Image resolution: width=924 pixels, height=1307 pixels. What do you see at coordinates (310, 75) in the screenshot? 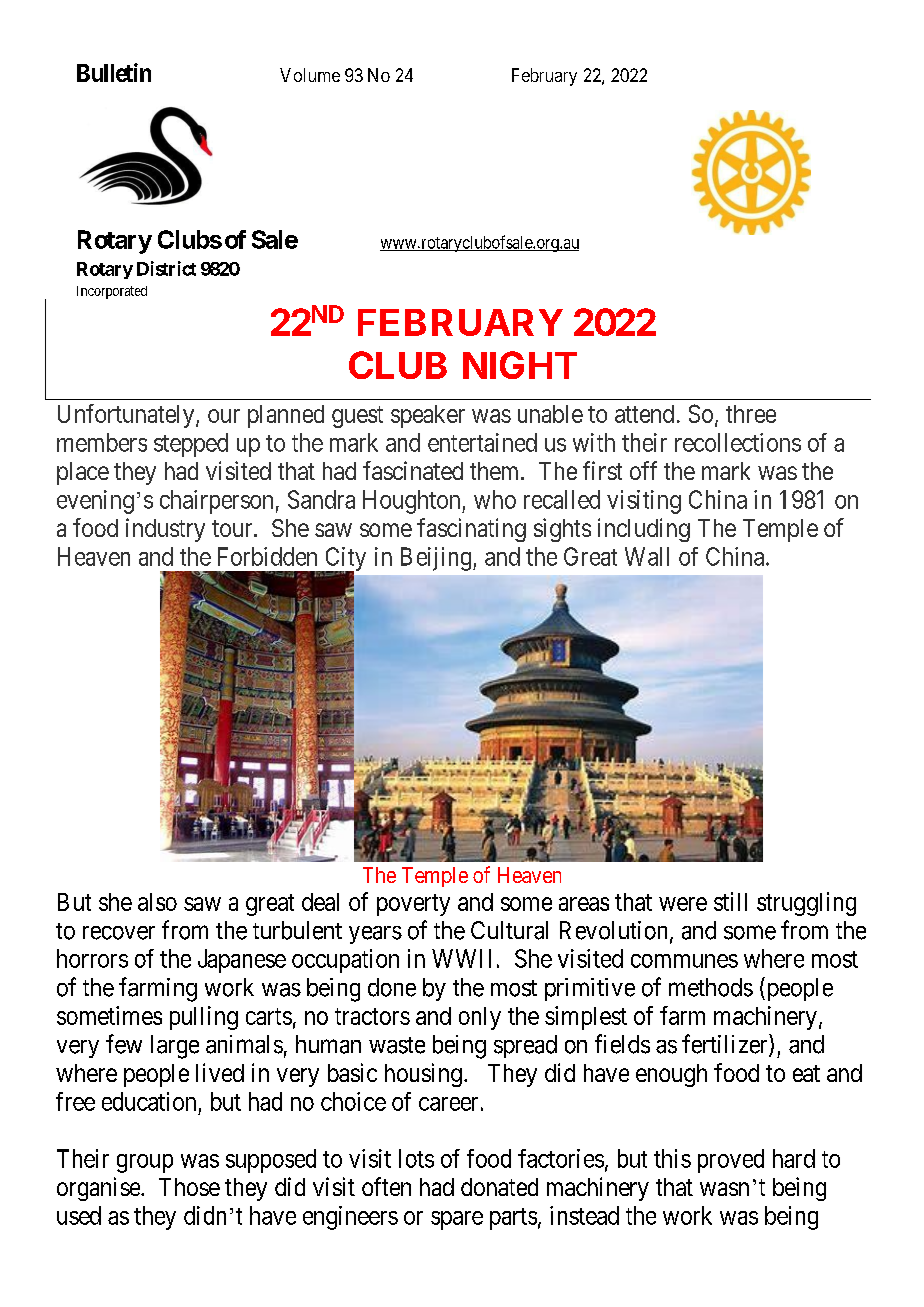
I see `Volume` at bounding box center [310, 75].
